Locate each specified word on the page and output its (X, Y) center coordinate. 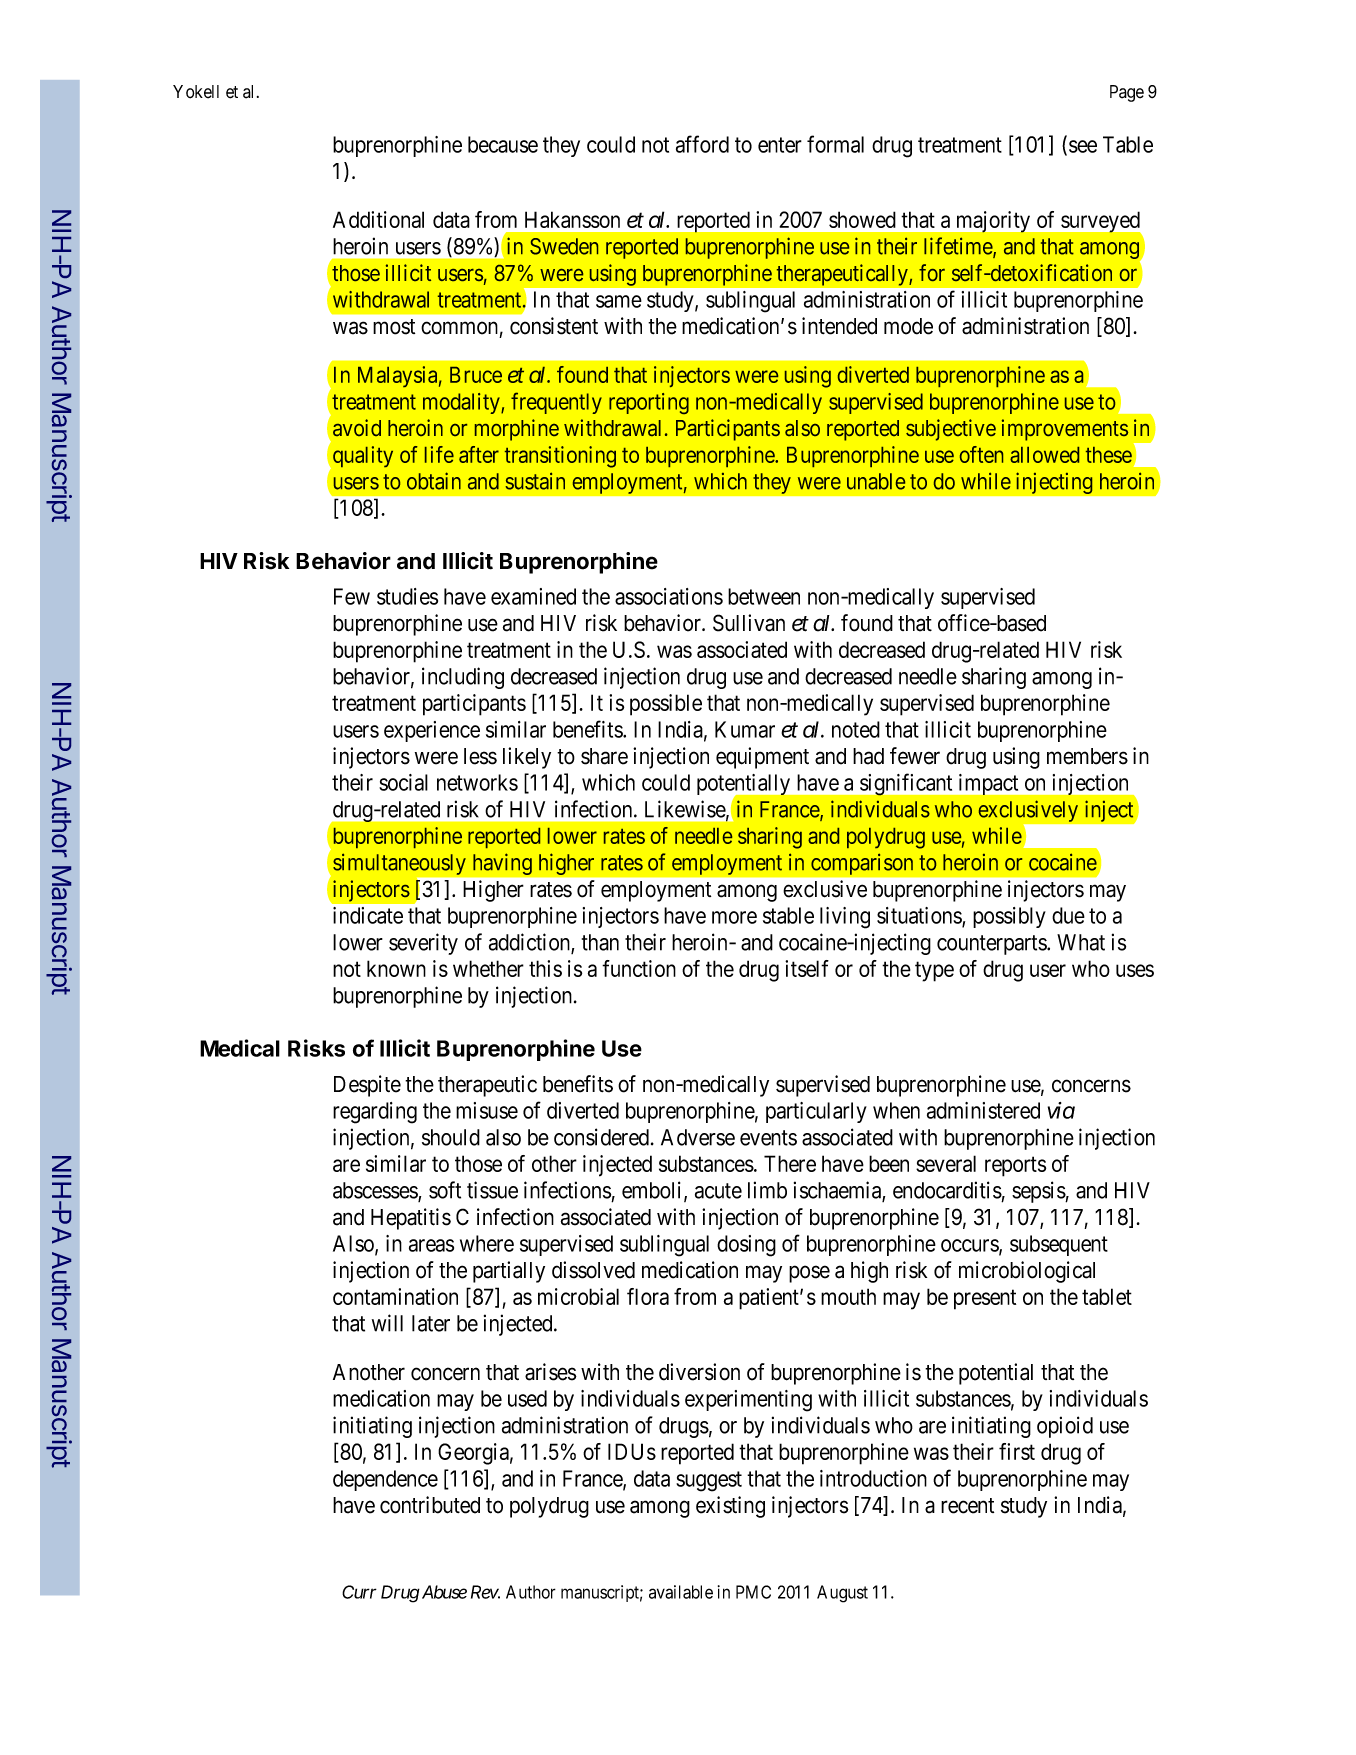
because (503, 144)
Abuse (443, 1592)
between (764, 596)
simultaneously (399, 864)
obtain (434, 481)
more (734, 917)
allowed (1044, 455)
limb (767, 1190)
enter (780, 145)
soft (445, 1190)
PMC (753, 1592)
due (1068, 915)
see (1083, 146)
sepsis (1039, 1192)
